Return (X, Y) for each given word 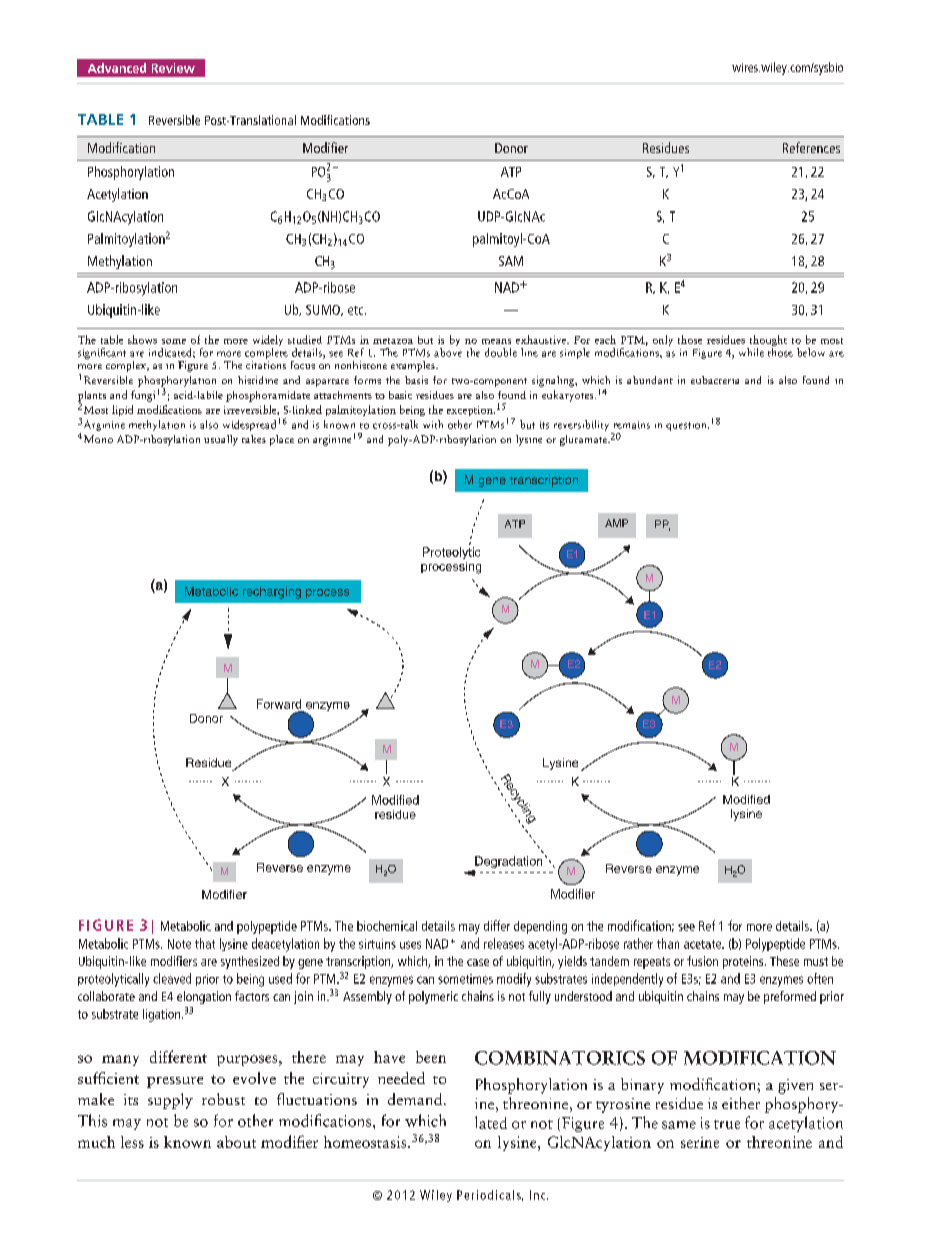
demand (416, 1099)
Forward (279, 704)
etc (357, 310)
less (132, 1142)
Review (173, 68)
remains (632, 425)
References (811, 147)
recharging (272, 593)
